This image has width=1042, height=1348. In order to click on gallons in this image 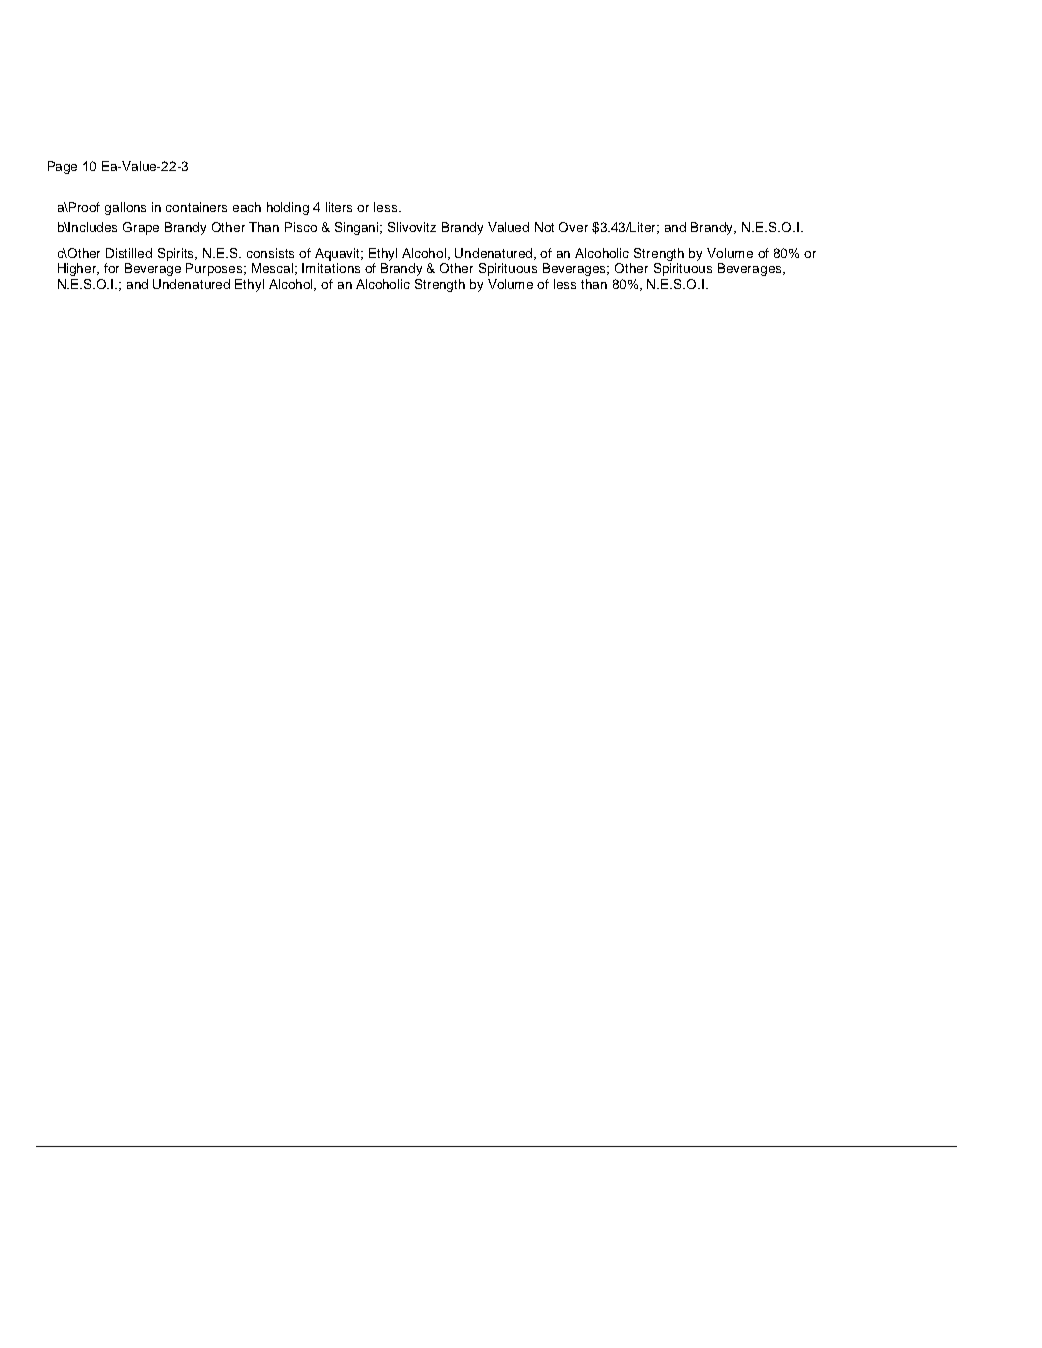, I will do `click(125, 208)`.
